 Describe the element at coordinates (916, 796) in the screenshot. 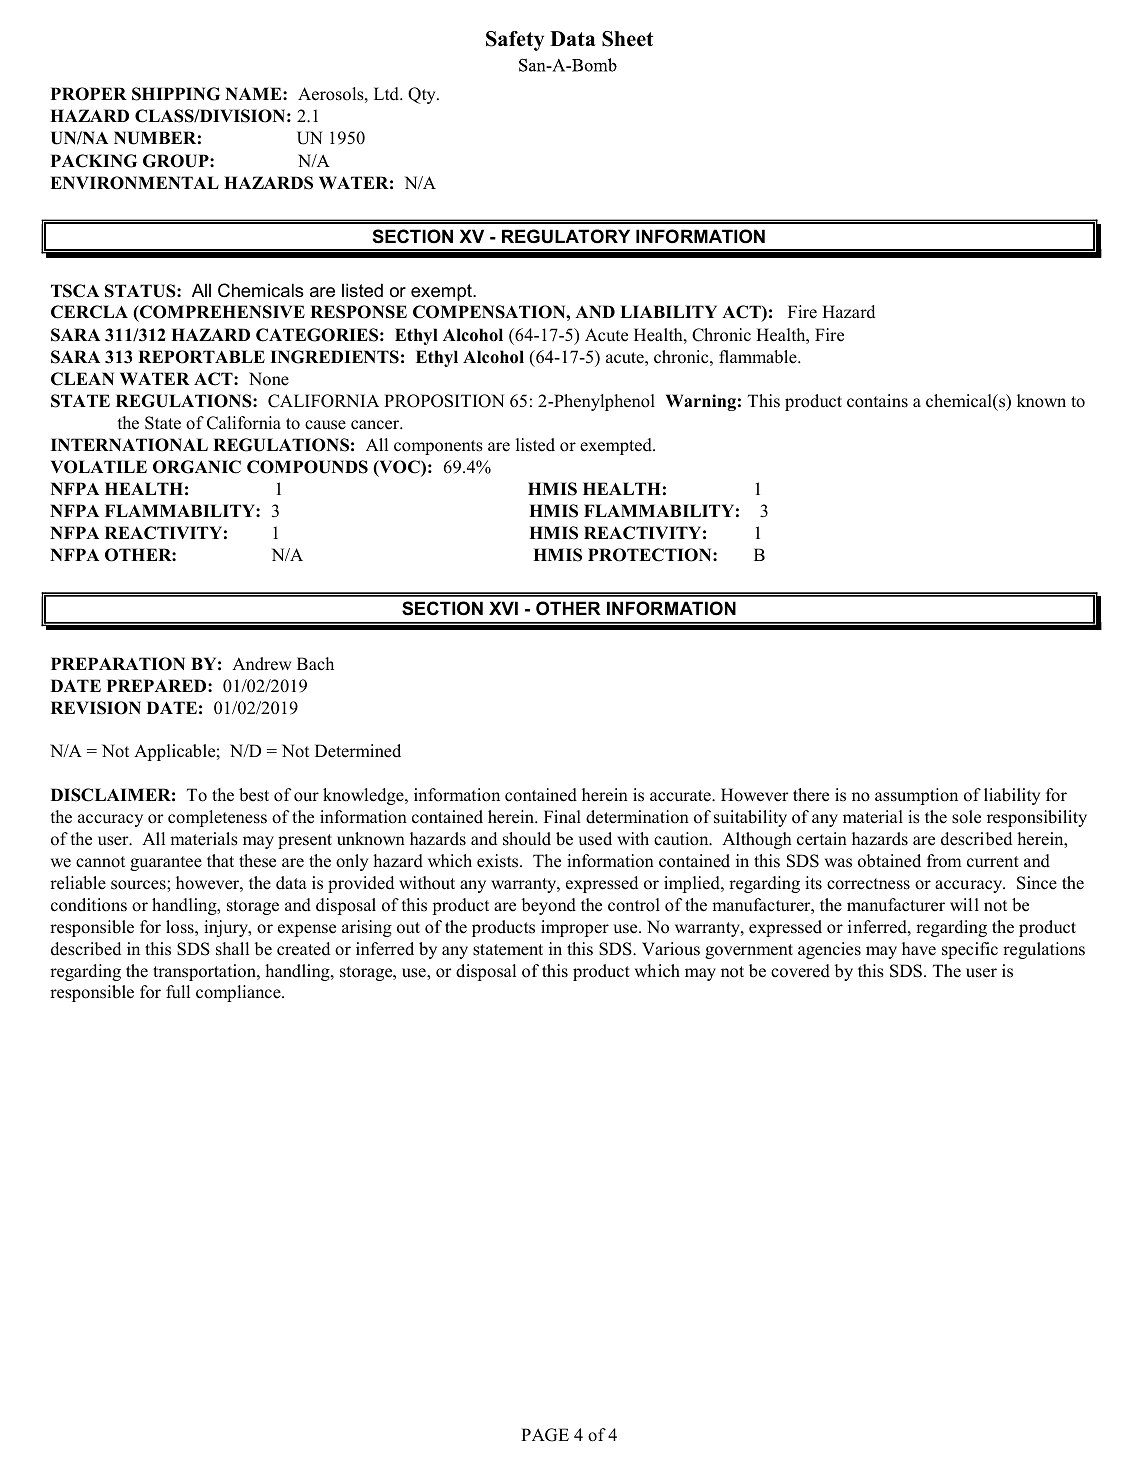

I see `assumption` at that location.
